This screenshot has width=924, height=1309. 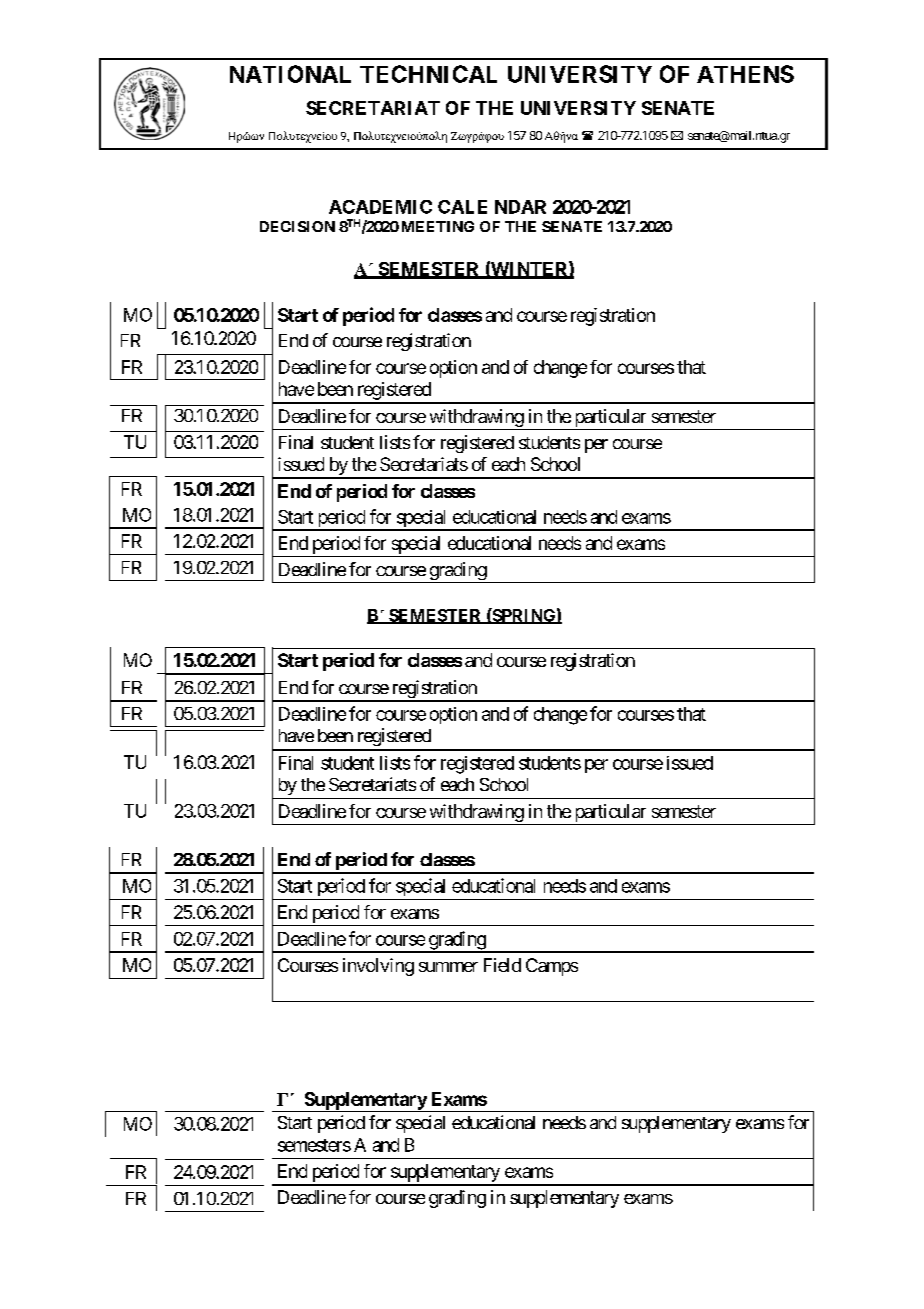 I want to click on TECHNICAL, so click(x=428, y=74).
